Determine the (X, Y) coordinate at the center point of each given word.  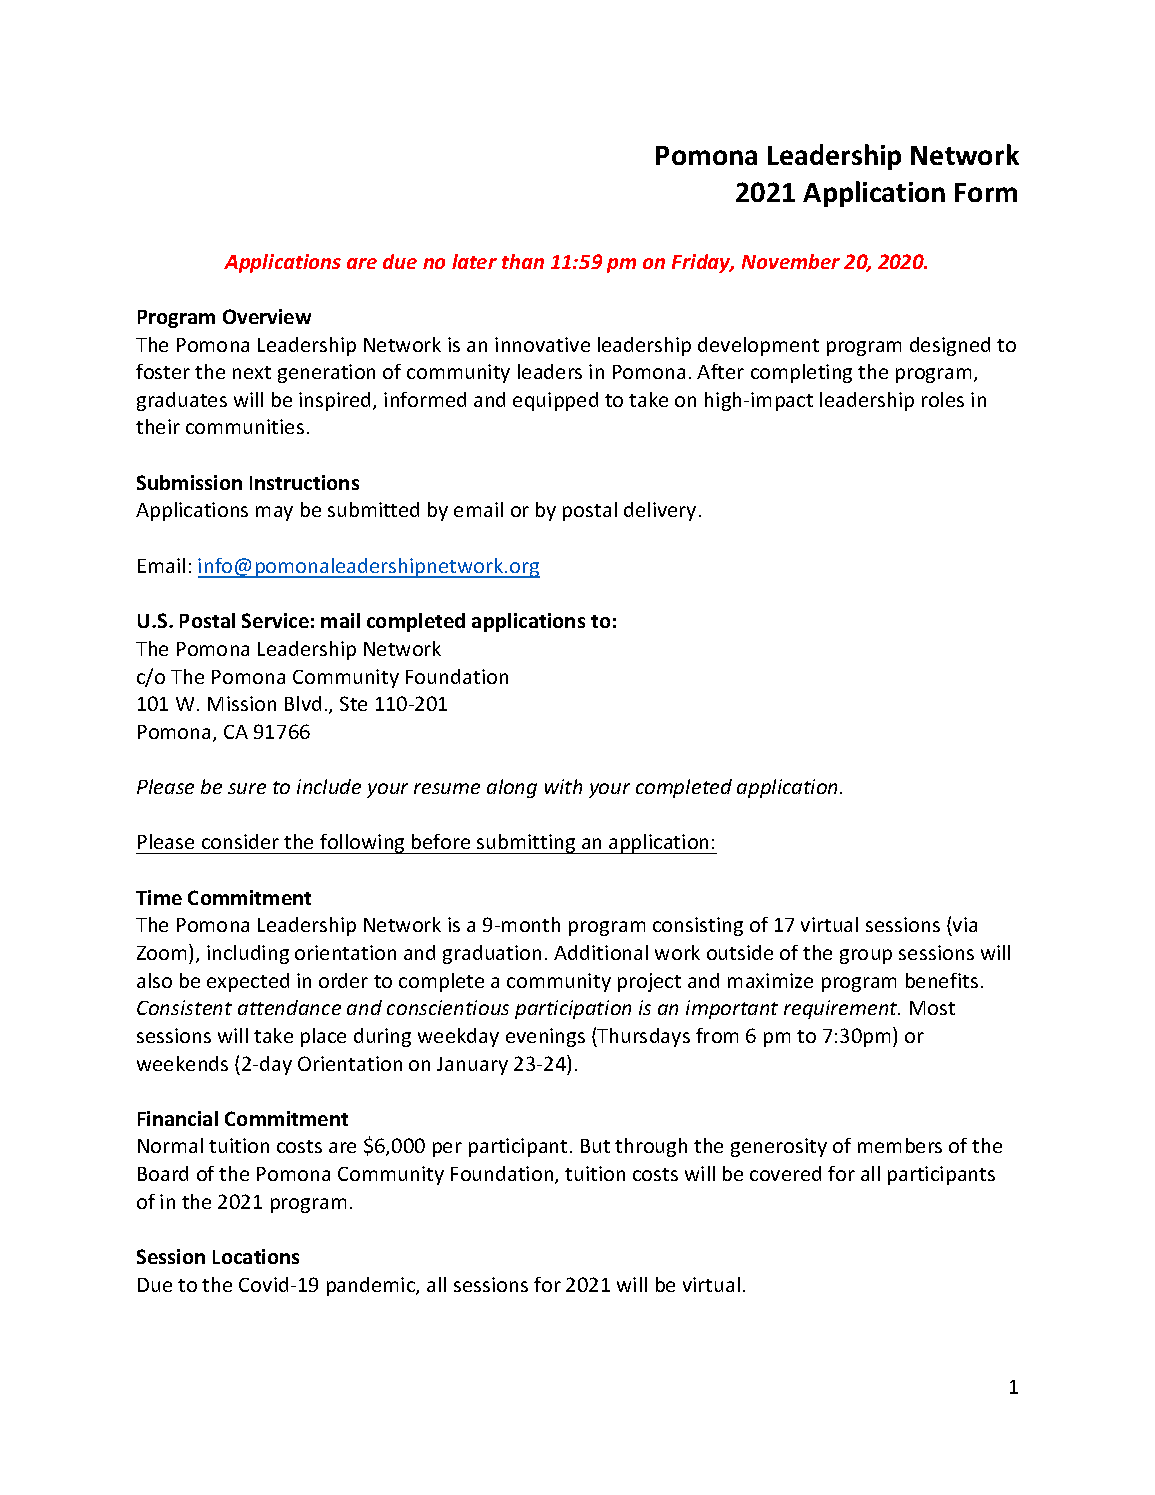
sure (247, 788)
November (791, 261)
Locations (256, 1256)
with (563, 786)
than (523, 261)
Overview (267, 316)
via (964, 926)
